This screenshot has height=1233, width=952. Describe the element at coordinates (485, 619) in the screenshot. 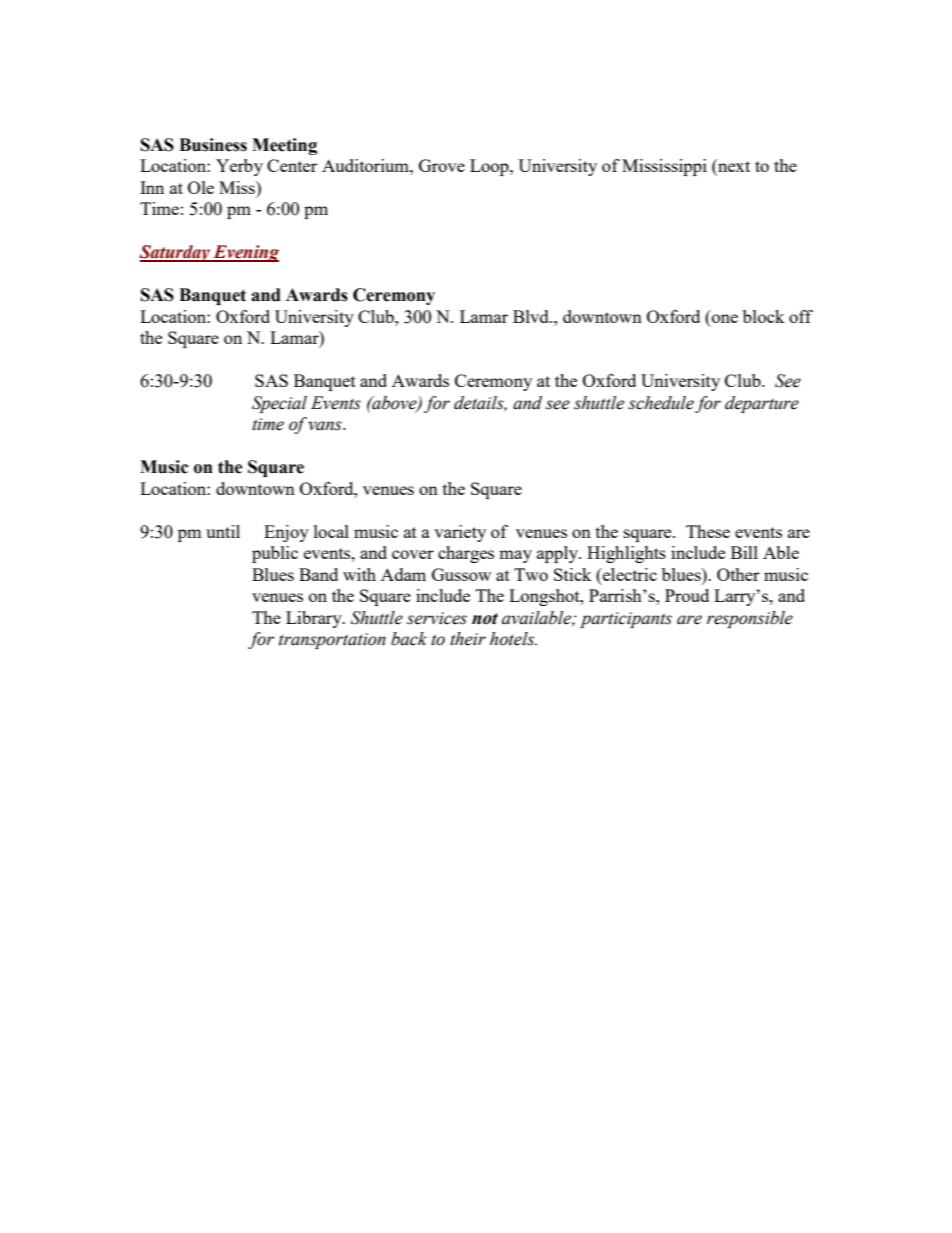

I see `not` at that location.
